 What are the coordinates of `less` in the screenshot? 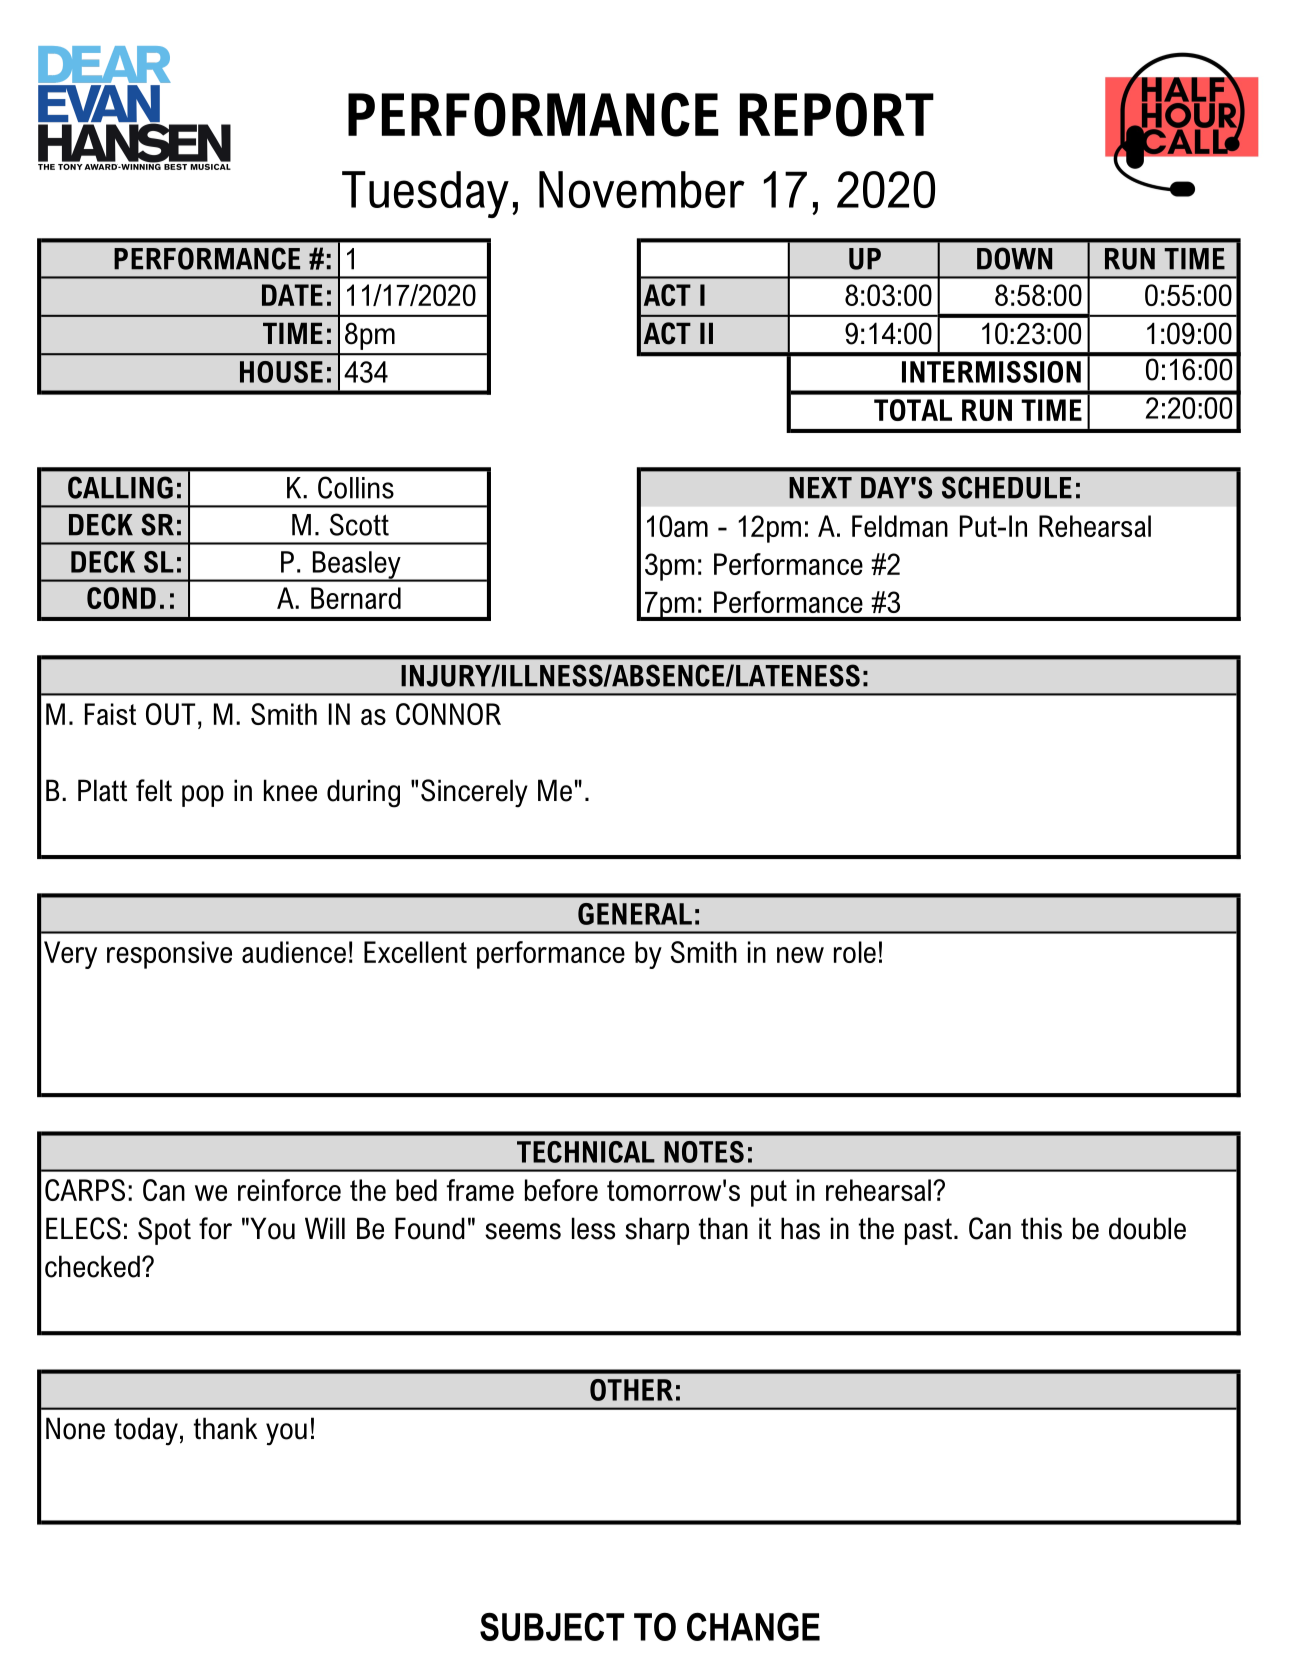 It's located at (593, 1228).
